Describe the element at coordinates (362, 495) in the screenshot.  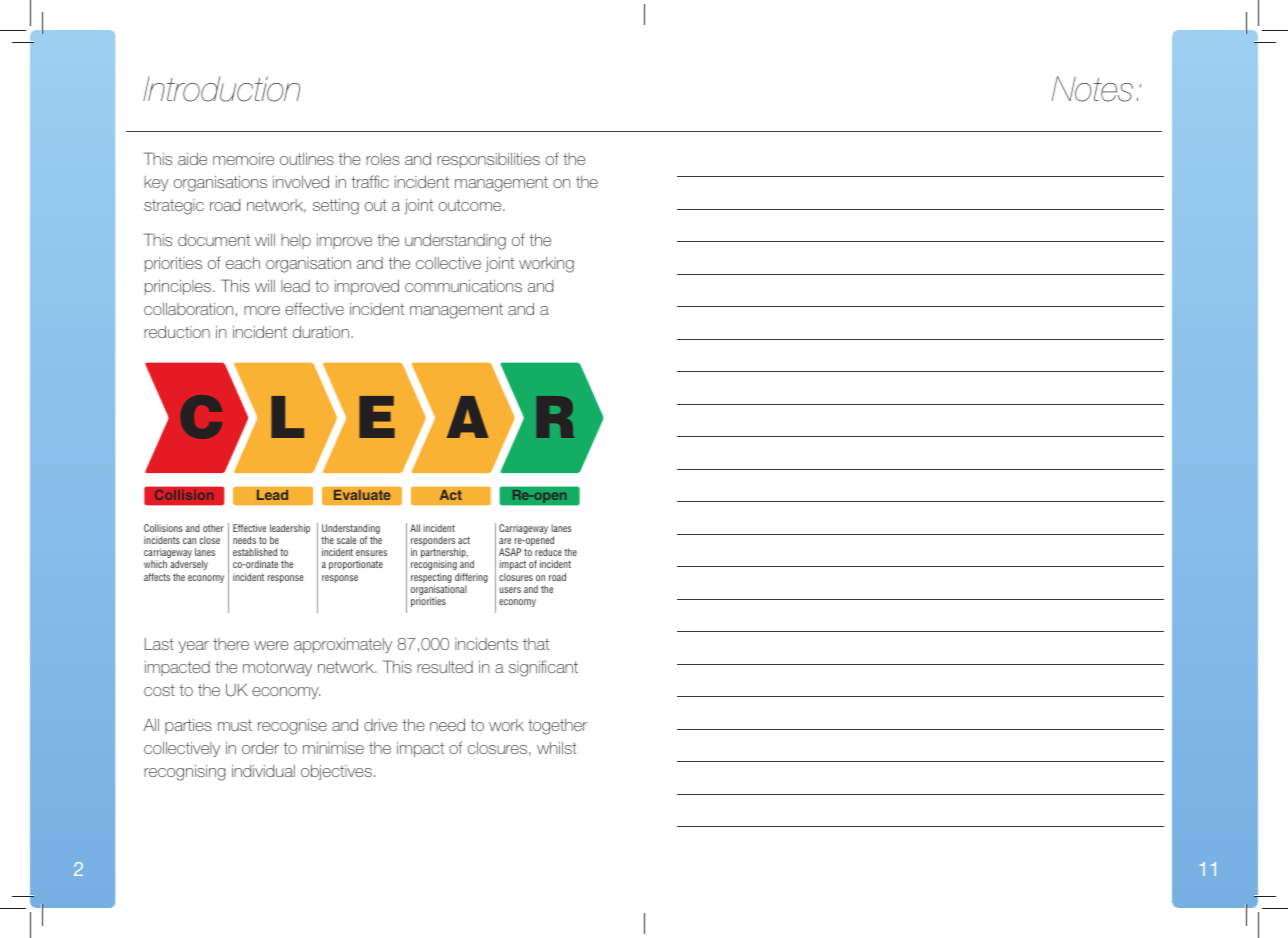
I see `Evaluate` at that location.
